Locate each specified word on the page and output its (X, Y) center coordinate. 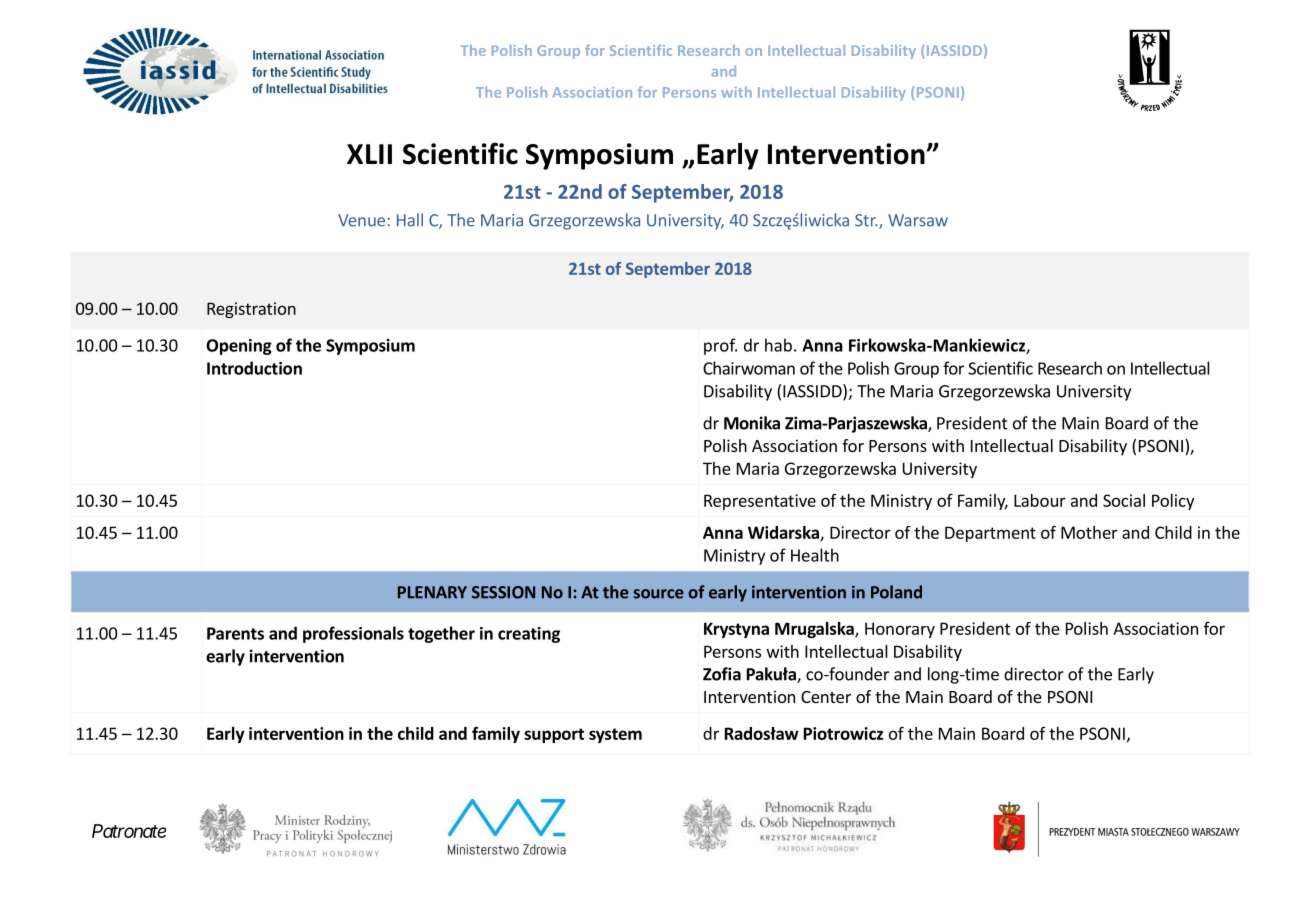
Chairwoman (749, 368)
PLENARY (432, 592)
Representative (760, 502)
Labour (1040, 500)
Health (815, 555)
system (615, 735)
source (658, 594)
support (554, 735)
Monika (752, 423)
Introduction (254, 368)
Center (826, 697)
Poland (896, 592)
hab (778, 345)
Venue (361, 220)
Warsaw (918, 220)
